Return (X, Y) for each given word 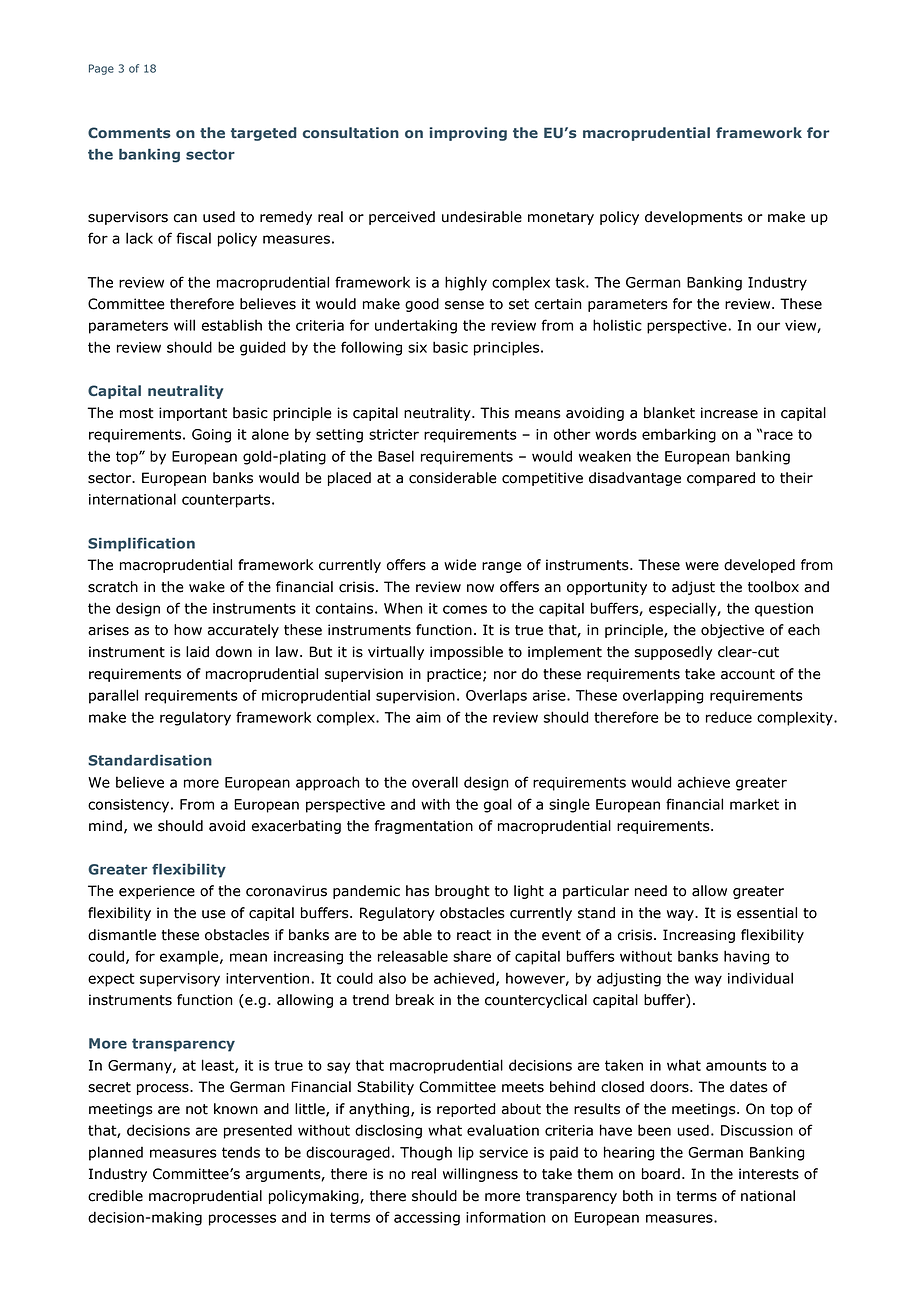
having (746, 957)
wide (460, 565)
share (472, 956)
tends (241, 1152)
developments (694, 218)
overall (435, 782)
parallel (113, 696)
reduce (729, 717)
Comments (129, 132)
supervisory (180, 980)
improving (468, 134)
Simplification (141, 545)
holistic (617, 325)
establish (232, 325)
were (702, 566)
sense (464, 305)
